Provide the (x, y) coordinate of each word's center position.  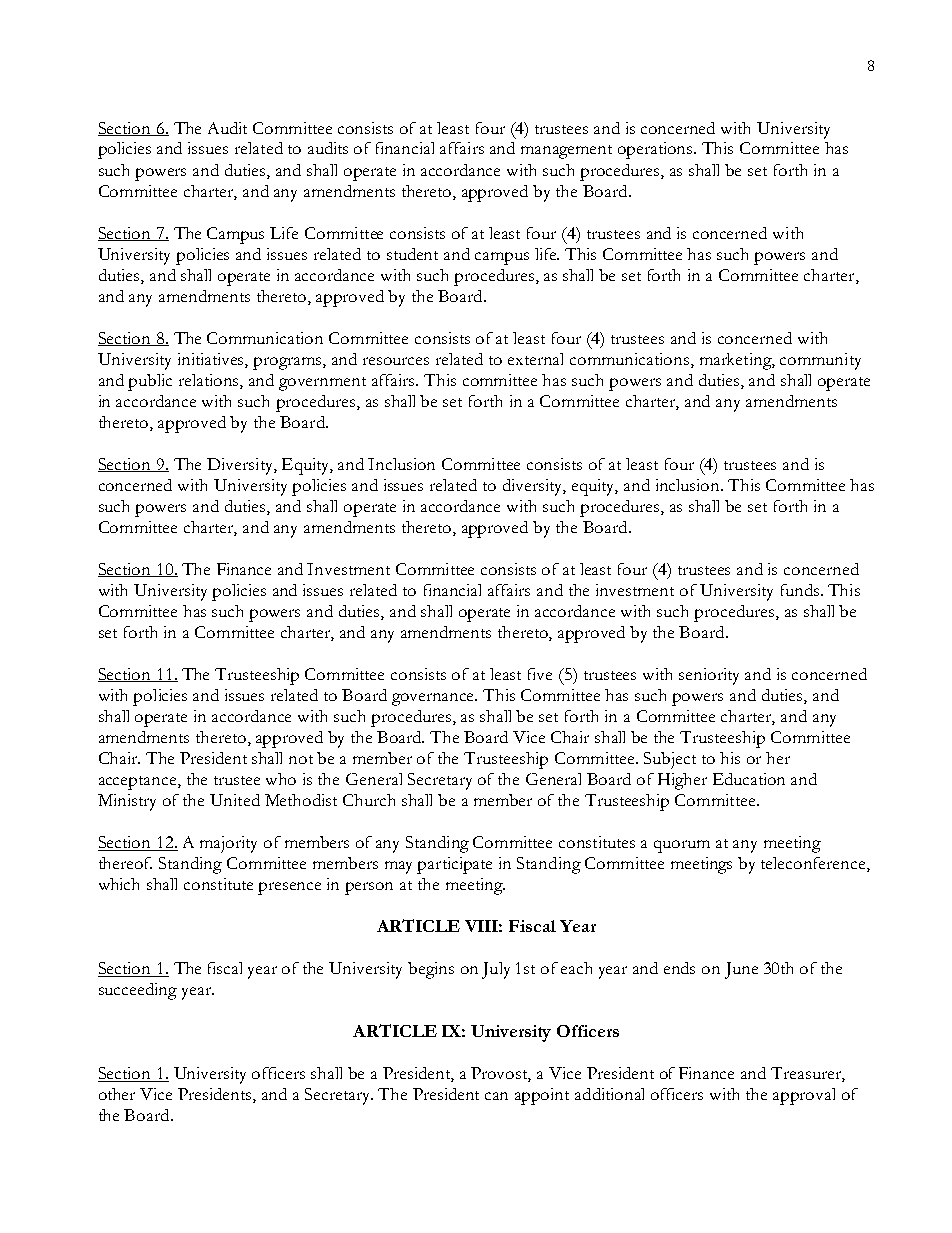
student (412, 254)
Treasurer (807, 1074)
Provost (501, 1074)
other (117, 1094)
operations (656, 150)
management (566, 152)
